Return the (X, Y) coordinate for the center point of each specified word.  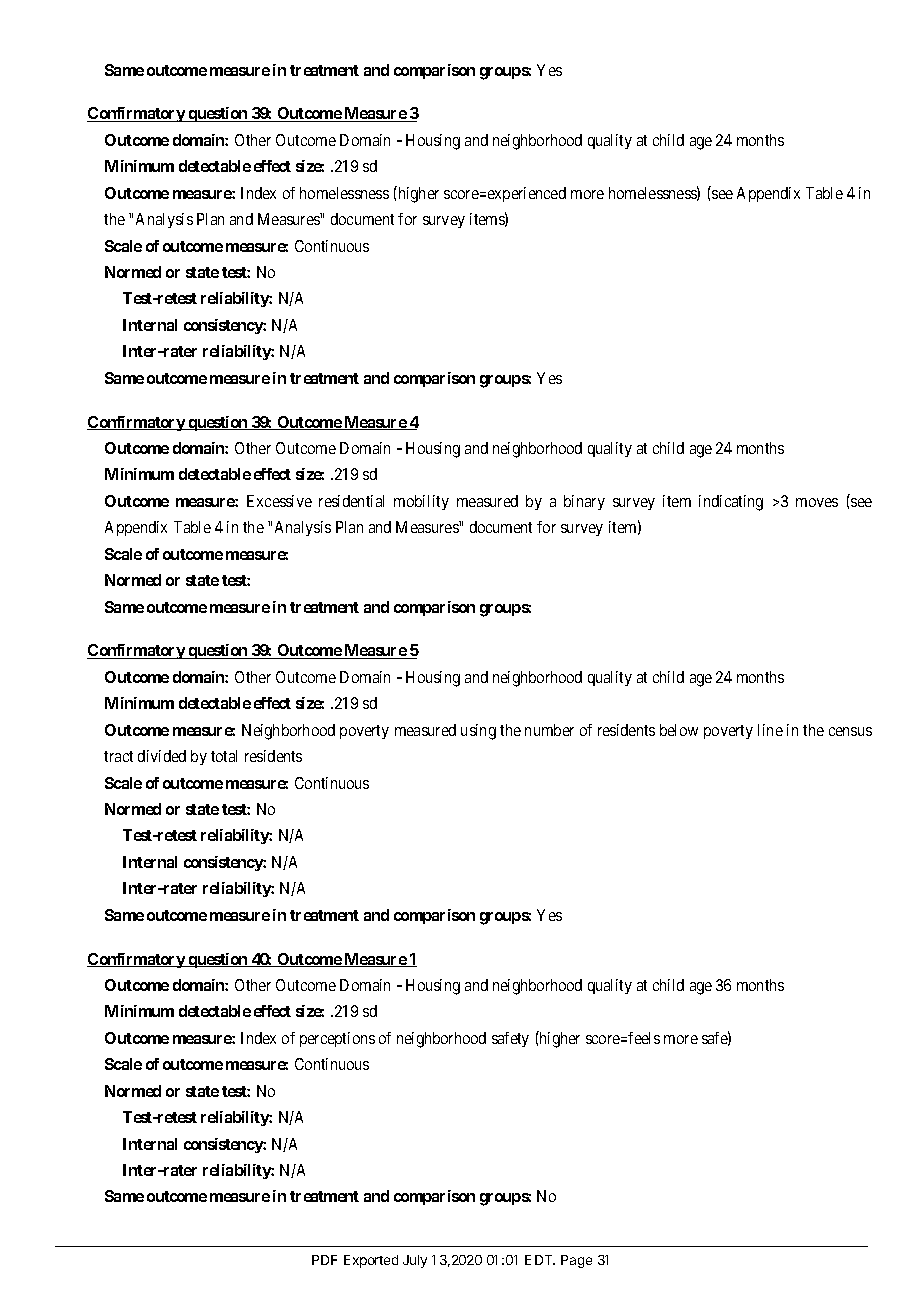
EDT (540, 1260)
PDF (324, 1260)
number (549, 730)
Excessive (279, 501)
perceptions (337, 1039)
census (850, 731)
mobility (421, 502)
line (770, 730)
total (224, 756)
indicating (731, 503)
